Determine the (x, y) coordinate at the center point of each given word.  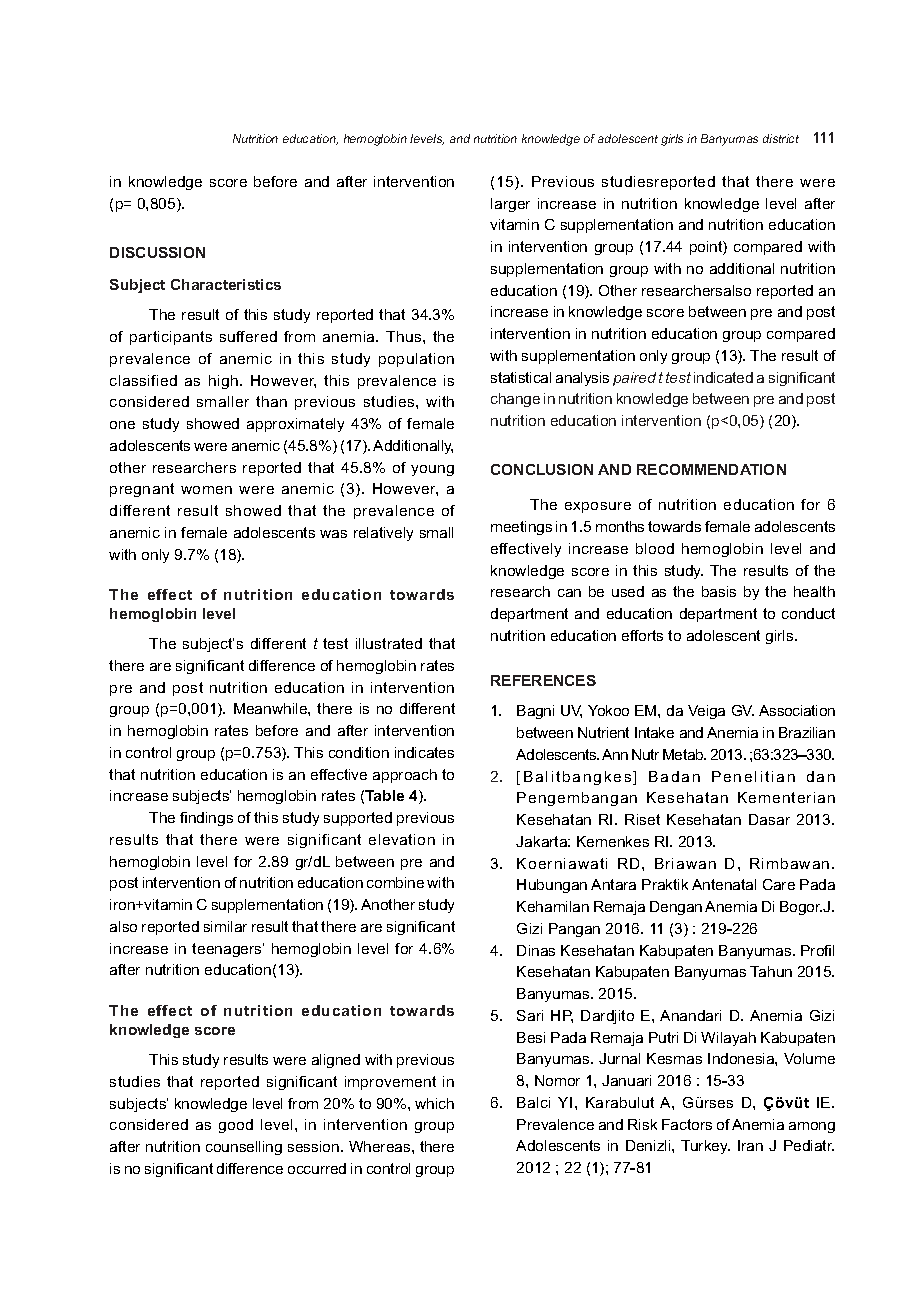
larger (510, 205)
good (236, 1126)
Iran (750, 1145)
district (781, 138)
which (434, 1103)
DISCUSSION (157, 252)
